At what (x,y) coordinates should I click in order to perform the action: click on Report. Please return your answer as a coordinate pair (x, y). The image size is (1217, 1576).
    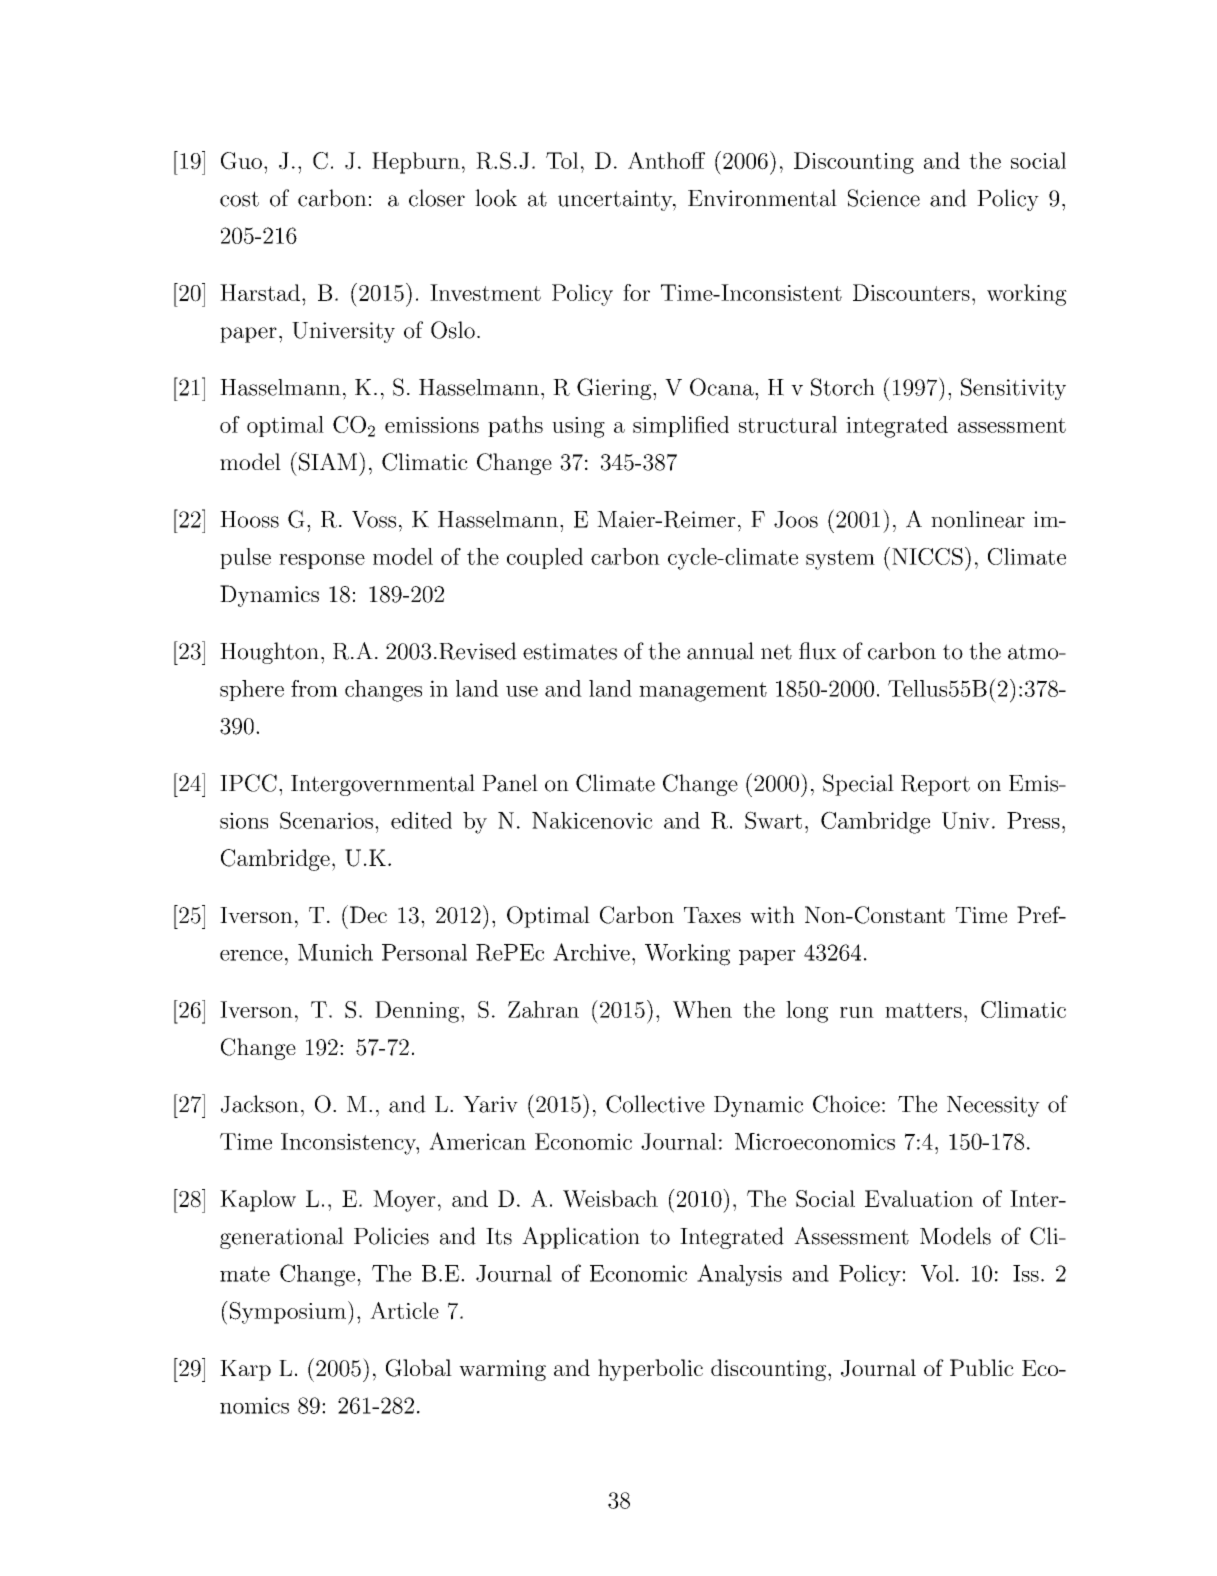
    Looking at the image, I should click on (935, 785).
